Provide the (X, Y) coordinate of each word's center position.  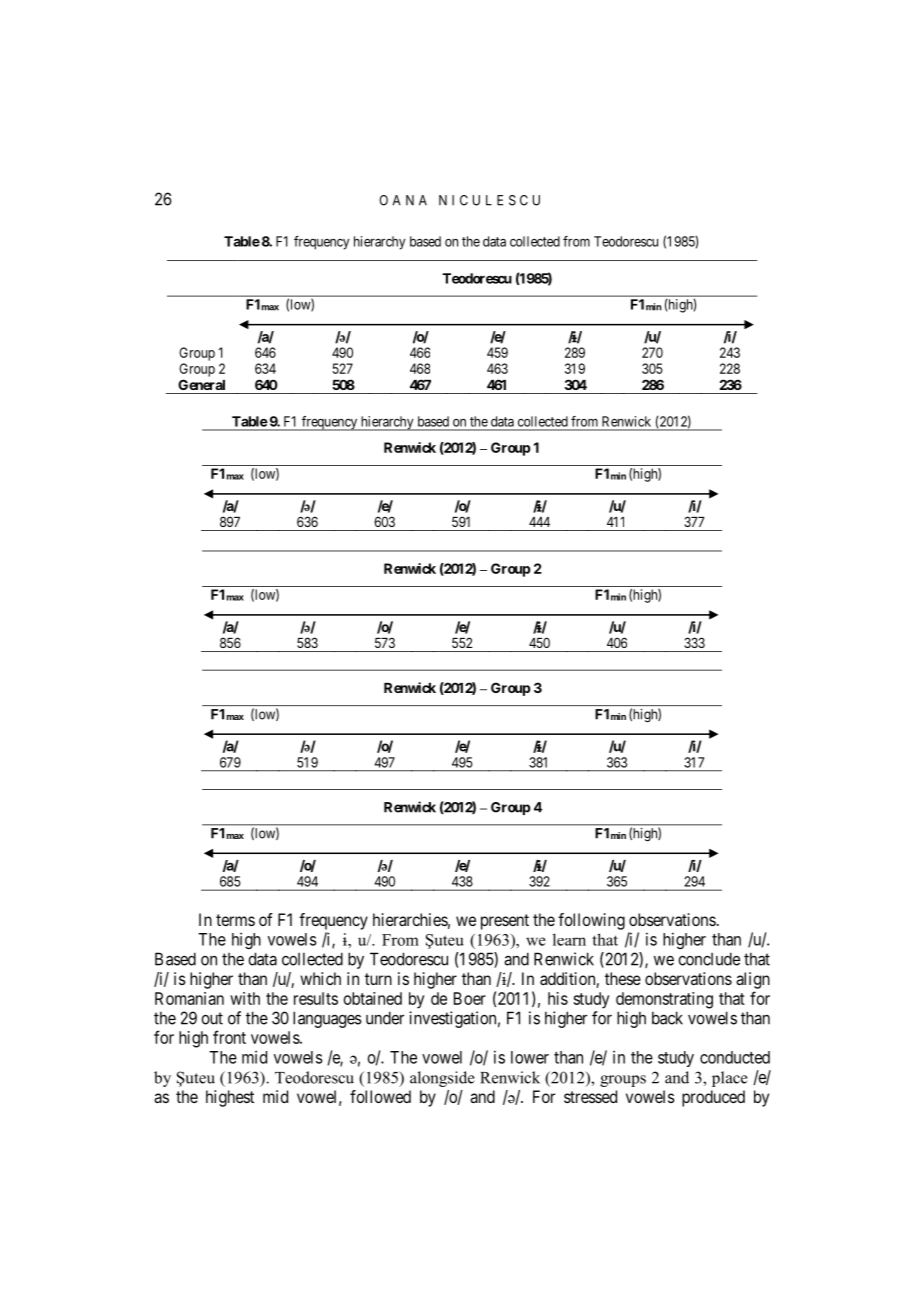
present (505, 922)
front (229, 1037)
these (623, 978)
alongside (442, 1079)
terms (235, 920)
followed (380, 1096)
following (591, 921)
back (667, 1018)
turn (378, 979)
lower (530, 1057)
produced (713, 1098)
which (320, 978)
